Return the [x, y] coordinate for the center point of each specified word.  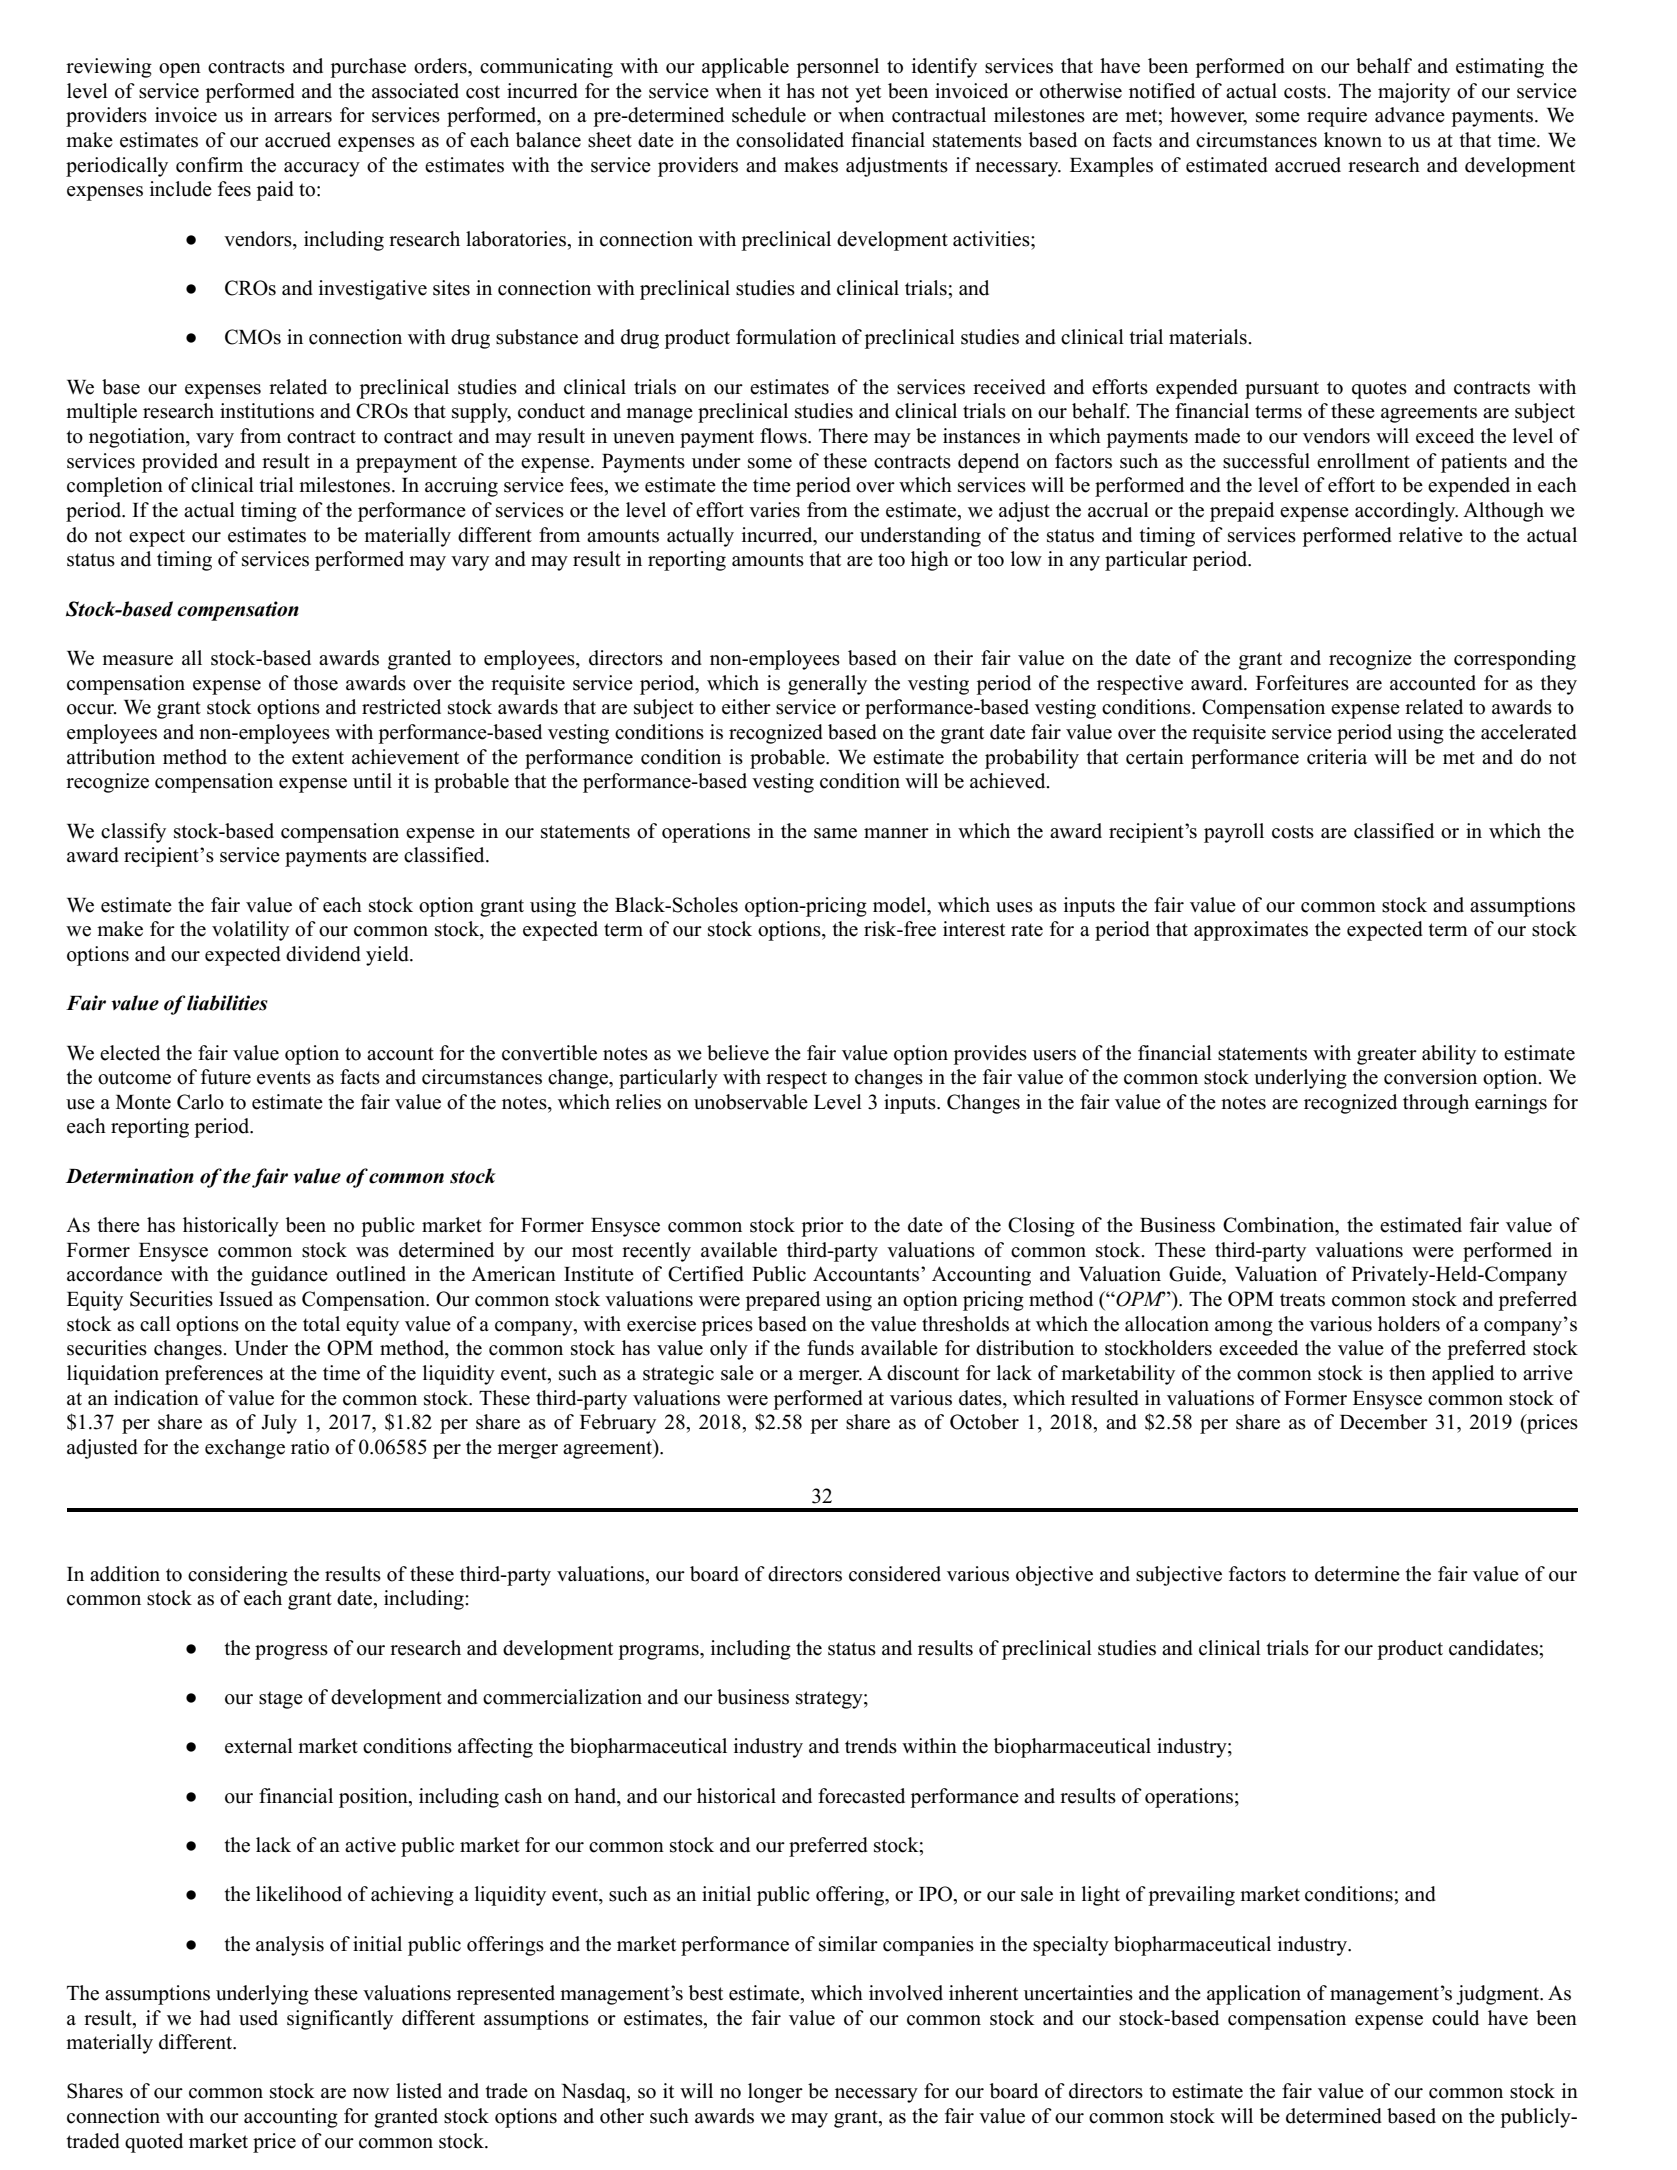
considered [895, 1574]
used [258, 2018]
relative [1431, 535]
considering [238, 1576]
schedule [769, 115]
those [316, 683]
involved [906, 1993]
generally [827, 685]
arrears [303, 117]
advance [1410, 115]
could [1455, 2018]
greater [1387, 1056]
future [226, 1077]
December [1384, 1422]
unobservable [751, 1102]
